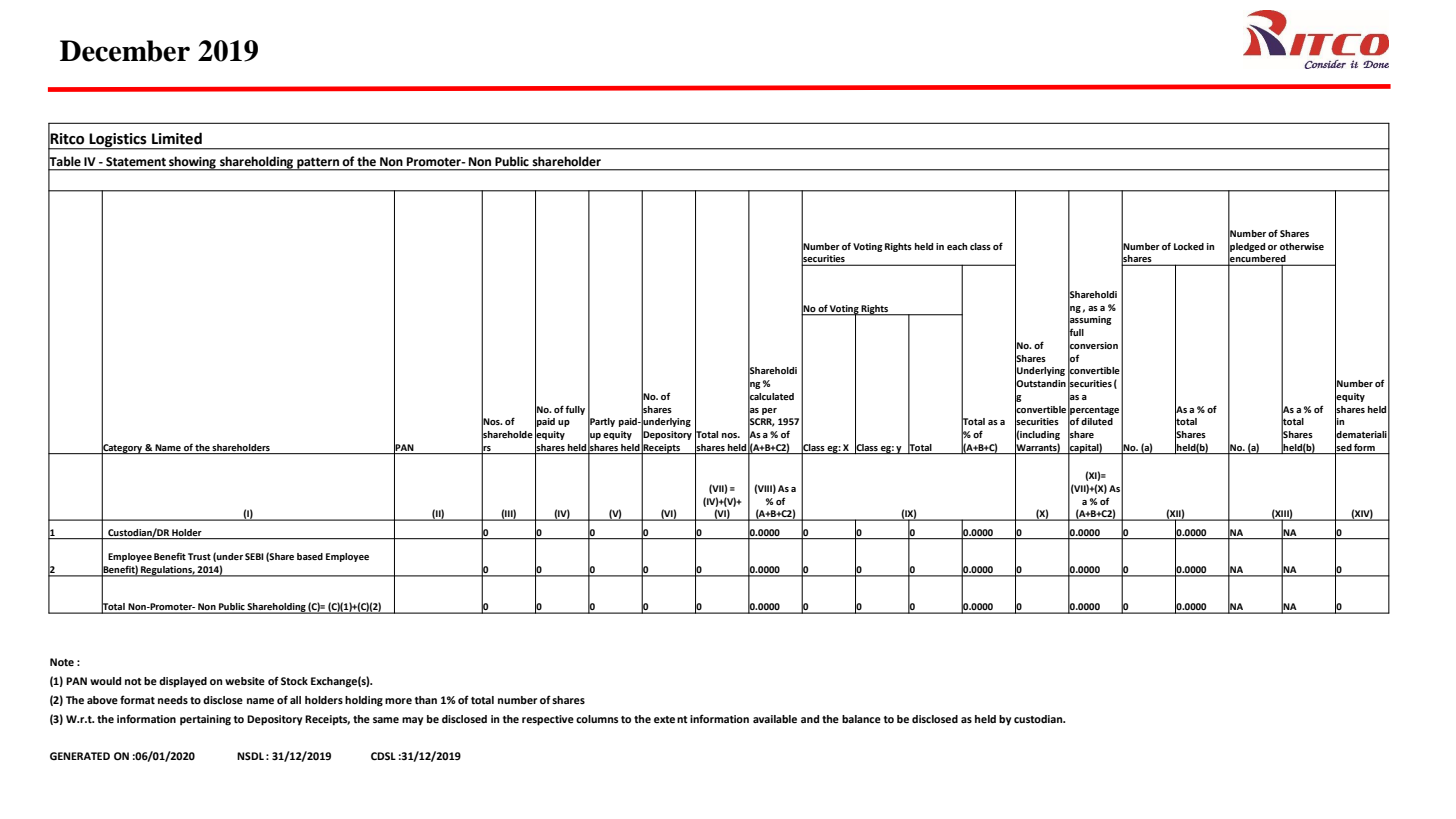 This image has height=819, width=1456. What do you see at coordinates (1302, 246) in the image?
I see `otherwise` at bounding box center [1302, 246].
